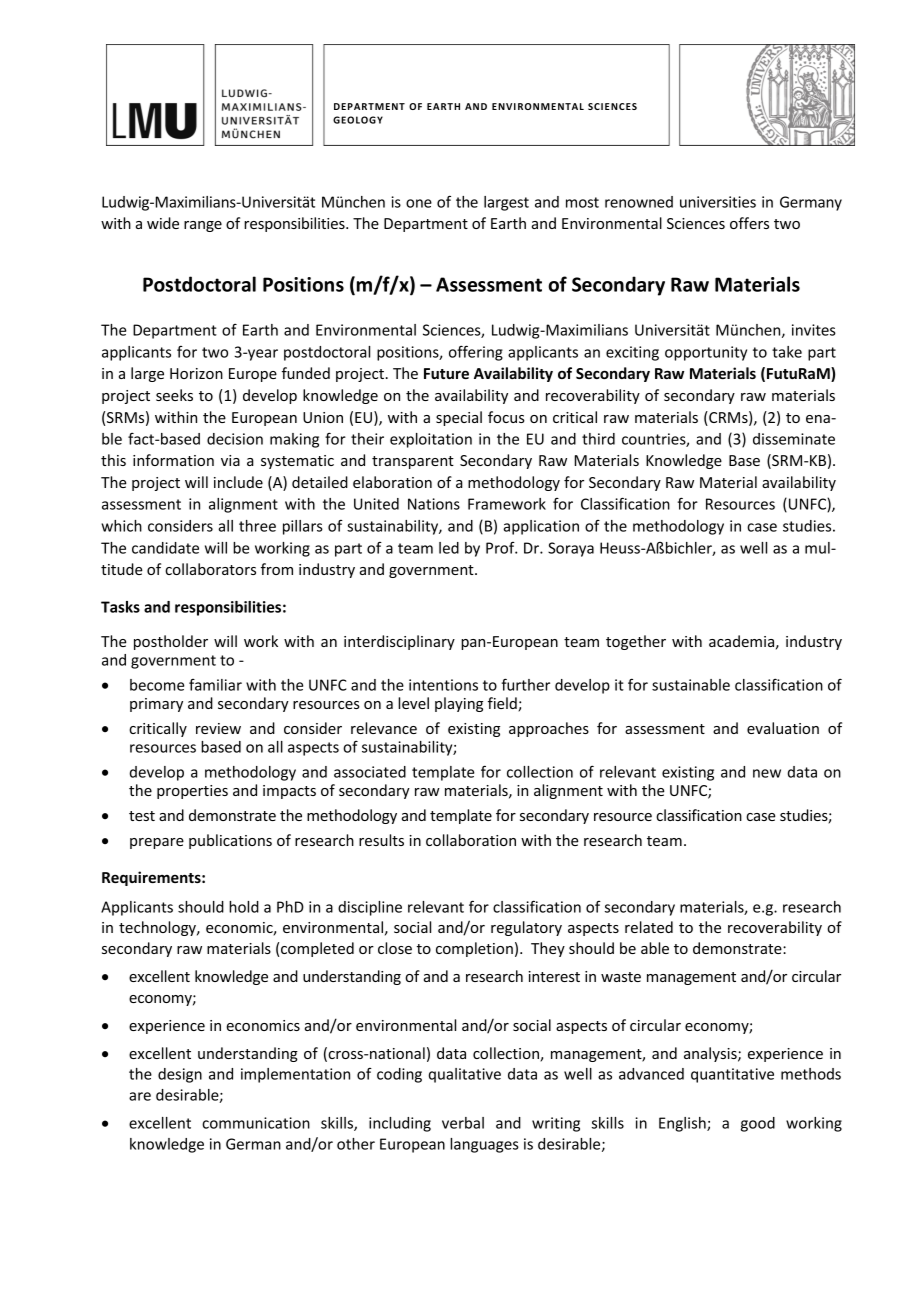 The image size is (924, 1308). I want to click on properties, so click(192, 792).
